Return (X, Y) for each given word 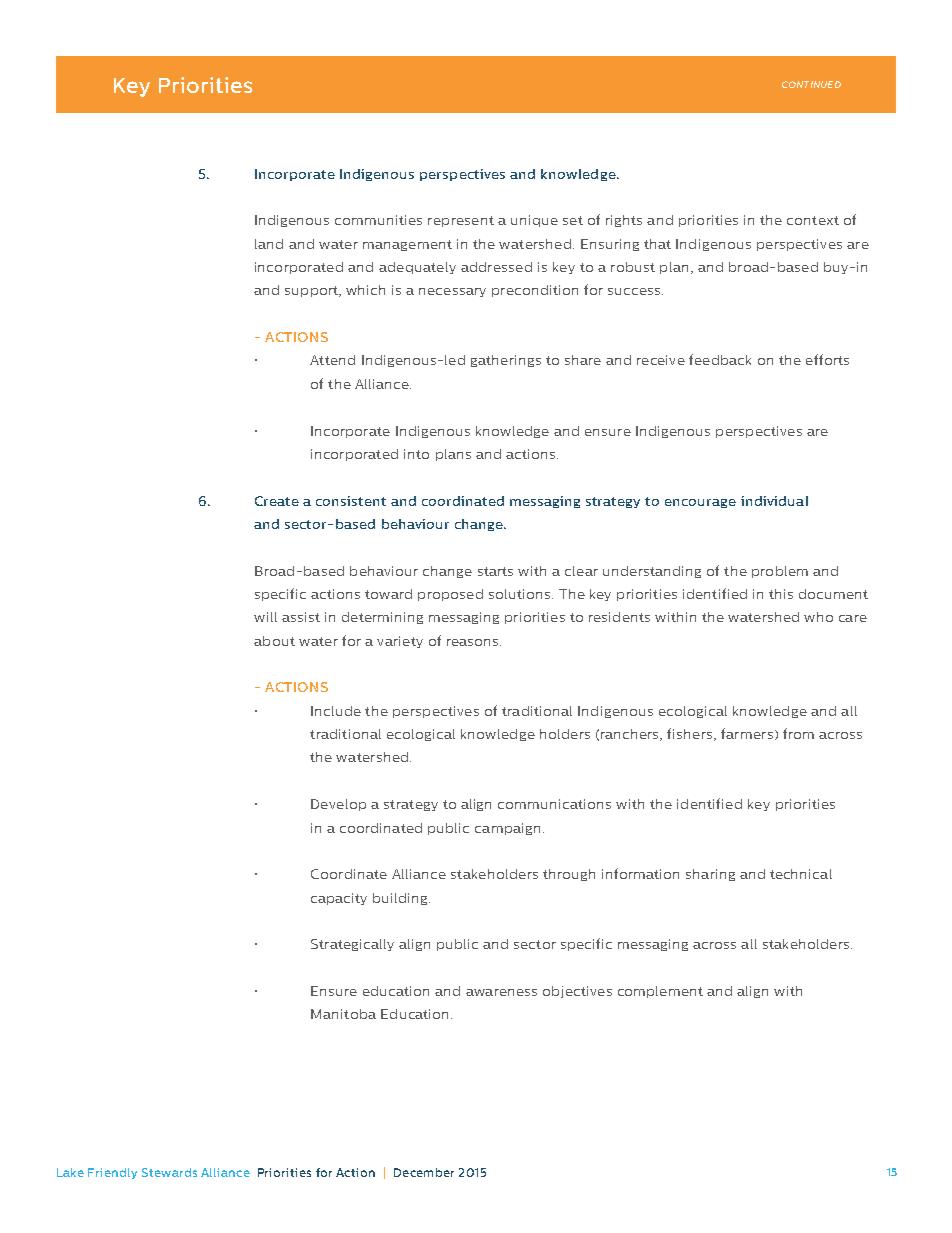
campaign (507, 829)
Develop (338, 805)
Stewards (169, 1172)
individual (774, 501)
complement (660, 992)
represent (461, 221)
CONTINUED (811, 84)
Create (277, 501)
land (269, 244)
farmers (747, 733)
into (416, 454)
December (424, 1172)
